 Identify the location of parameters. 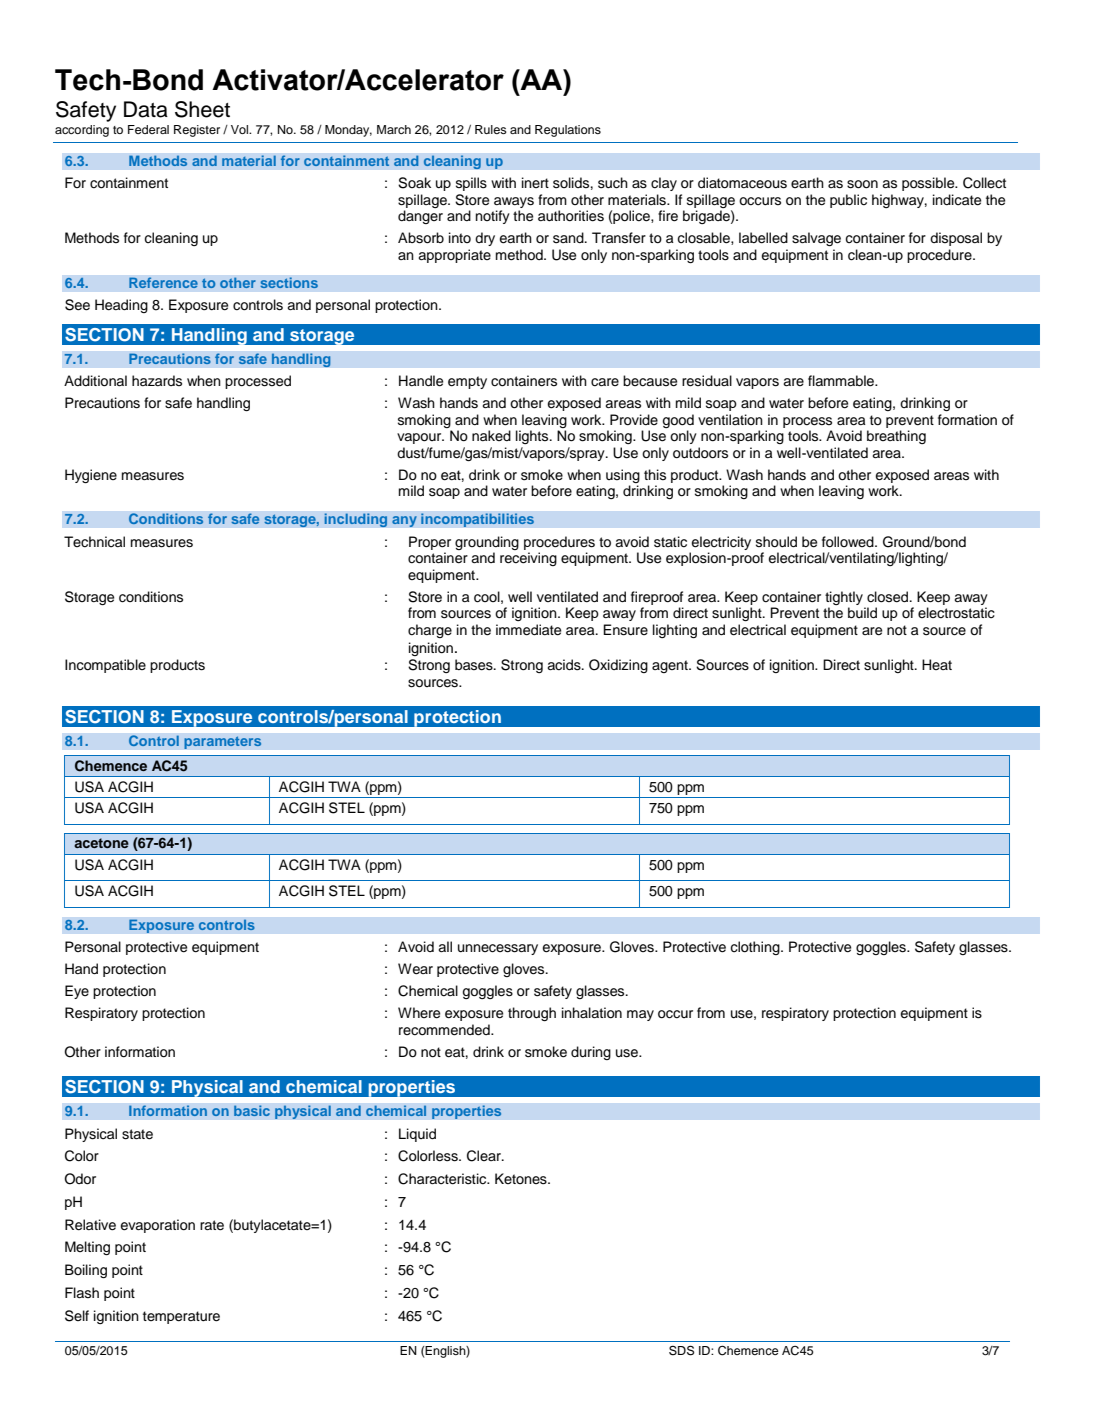
(223, 742).
